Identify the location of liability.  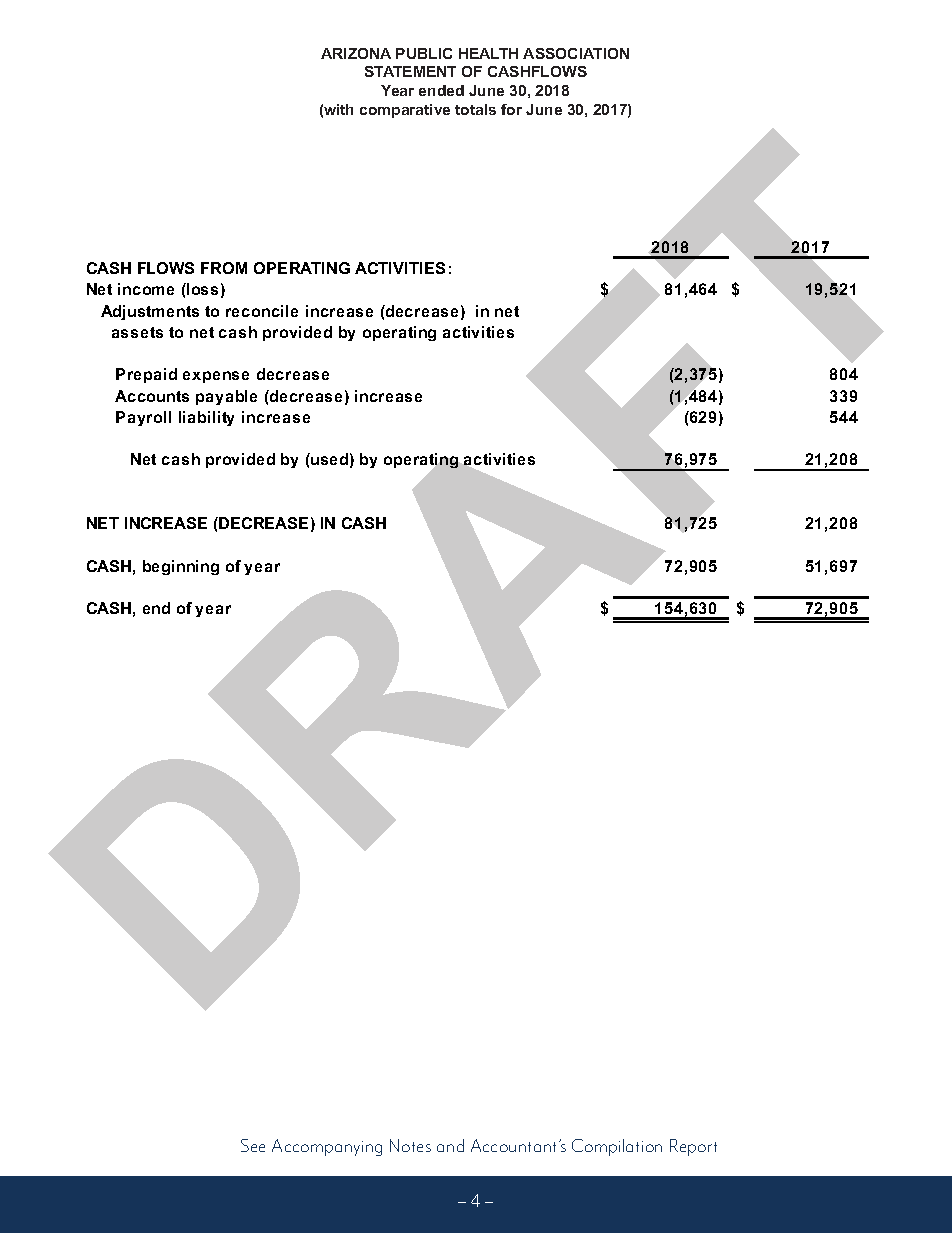
(206, 418).
